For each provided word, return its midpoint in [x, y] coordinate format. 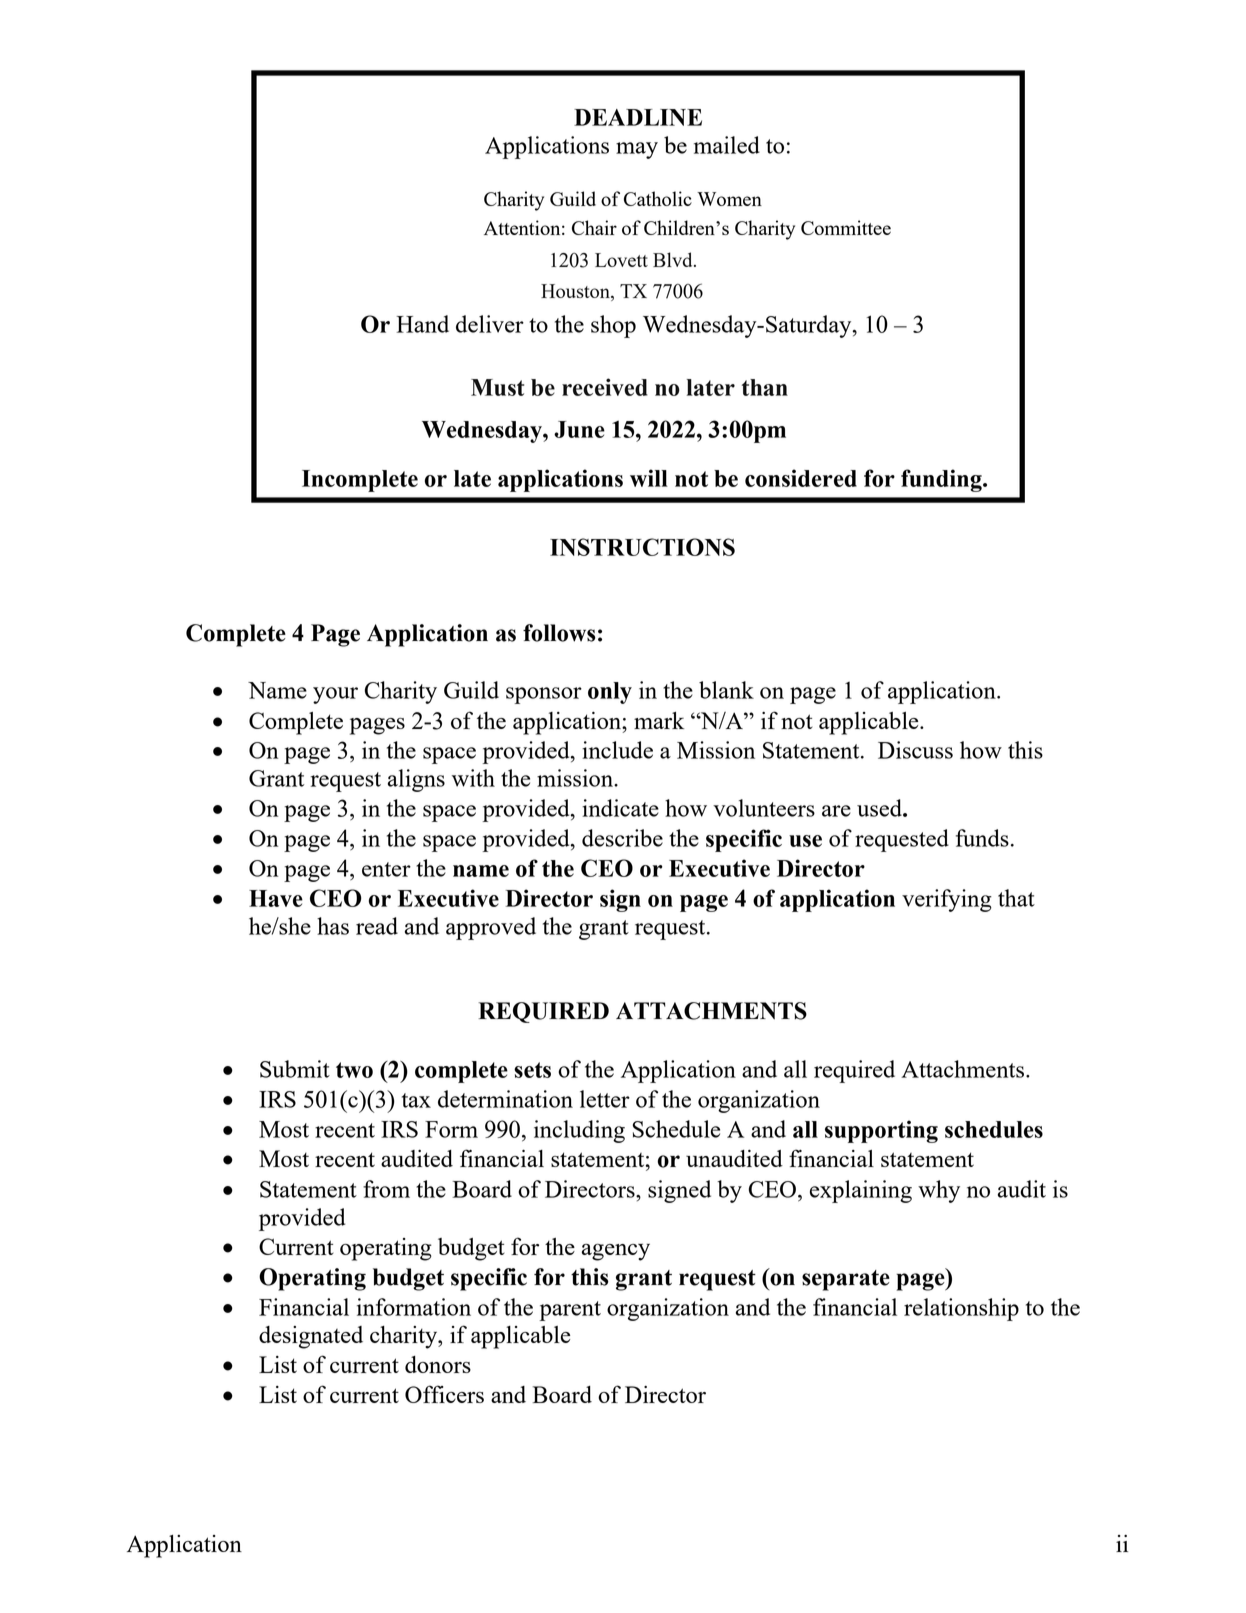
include [617, 750]
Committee [846, 227]
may [637, 150]
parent [570, 1311]
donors [438, 1364]
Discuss [915, 750]
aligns [416, 780]
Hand [423, 324]
